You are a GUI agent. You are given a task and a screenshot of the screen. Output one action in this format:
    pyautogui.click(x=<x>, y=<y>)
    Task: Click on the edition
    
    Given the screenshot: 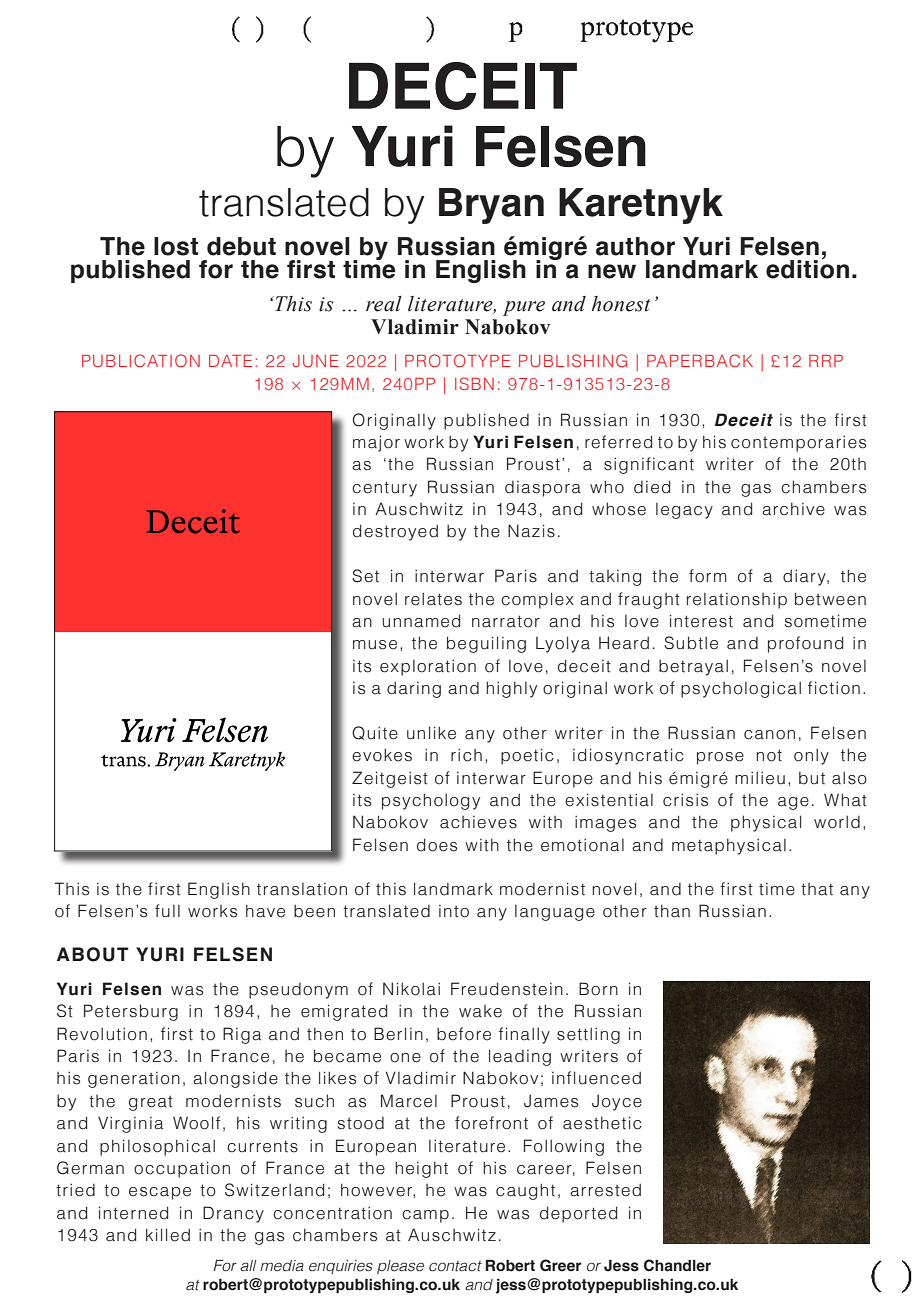 What is the action you would take?
    pyautogui.click(x=807, y=268)
